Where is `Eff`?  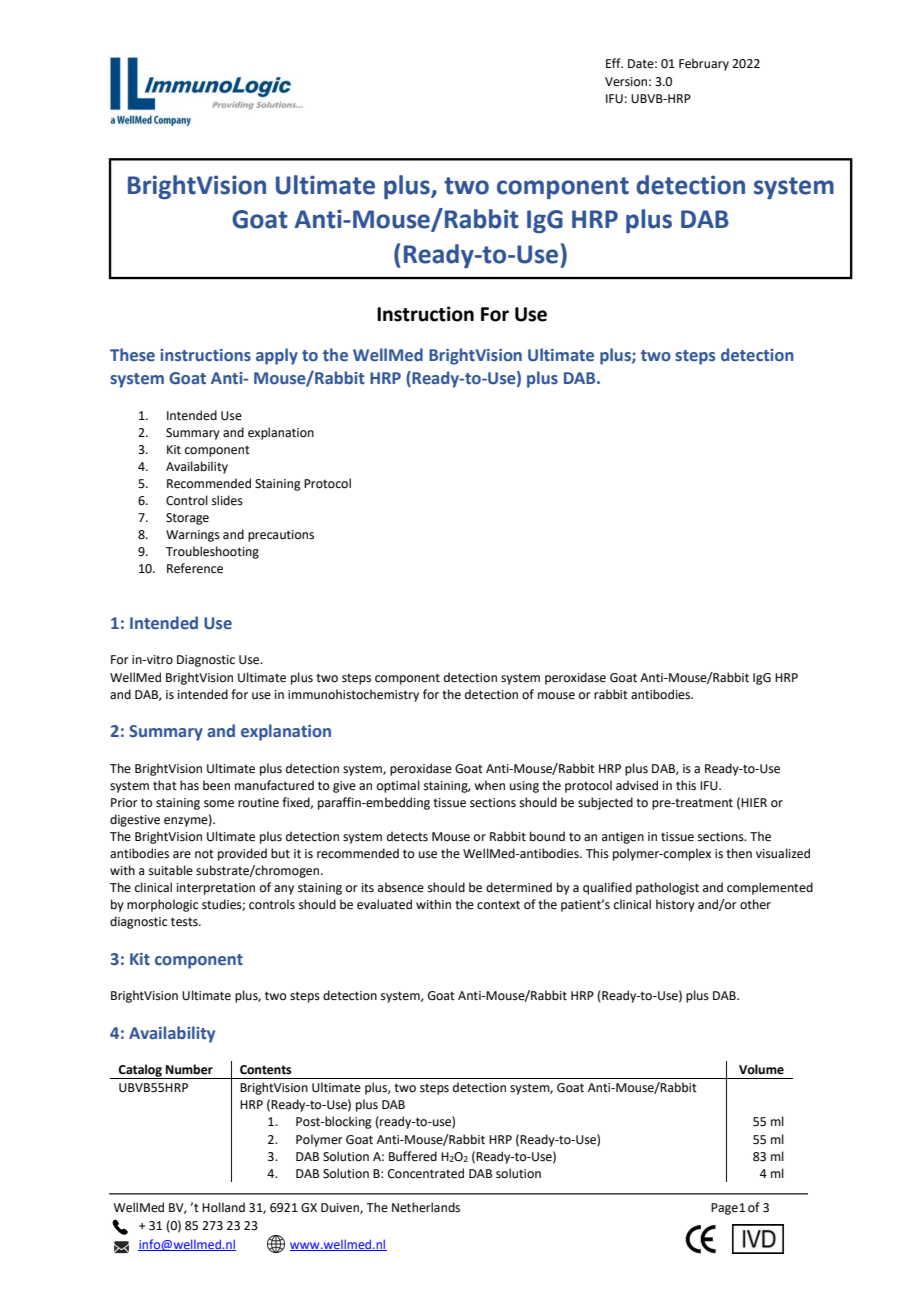
Eff is located at coordinates (614, 63).
